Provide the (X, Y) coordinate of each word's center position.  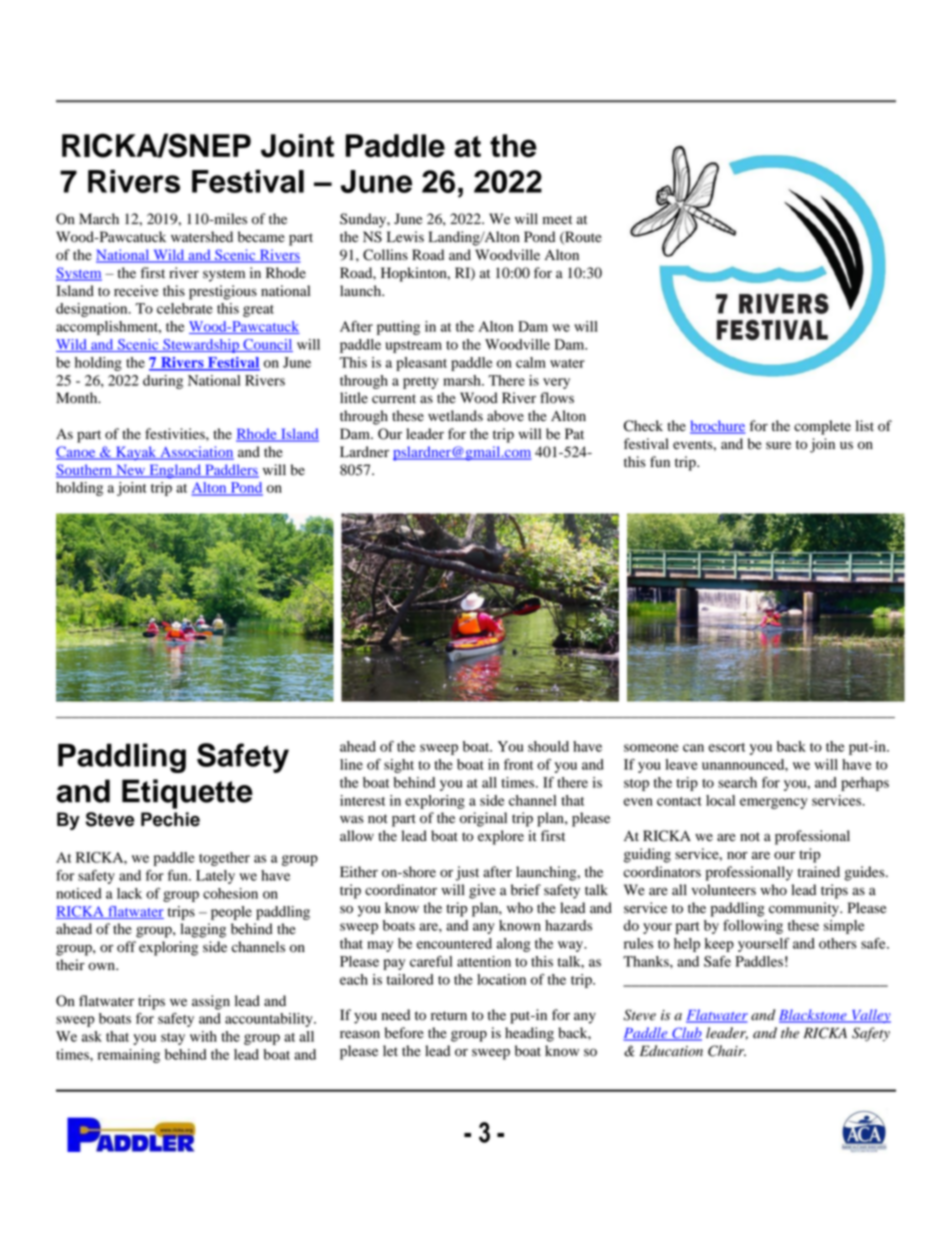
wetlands (455, 416)
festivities (176, 434)
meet (557, 220)
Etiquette (187, 794)
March (99, 218)
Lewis (405, 236)
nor (737, 855)
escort (727, 747)
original (483, 819)
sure (778, 445)
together (224, 859)
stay (173, 1039)
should (548, 746)
